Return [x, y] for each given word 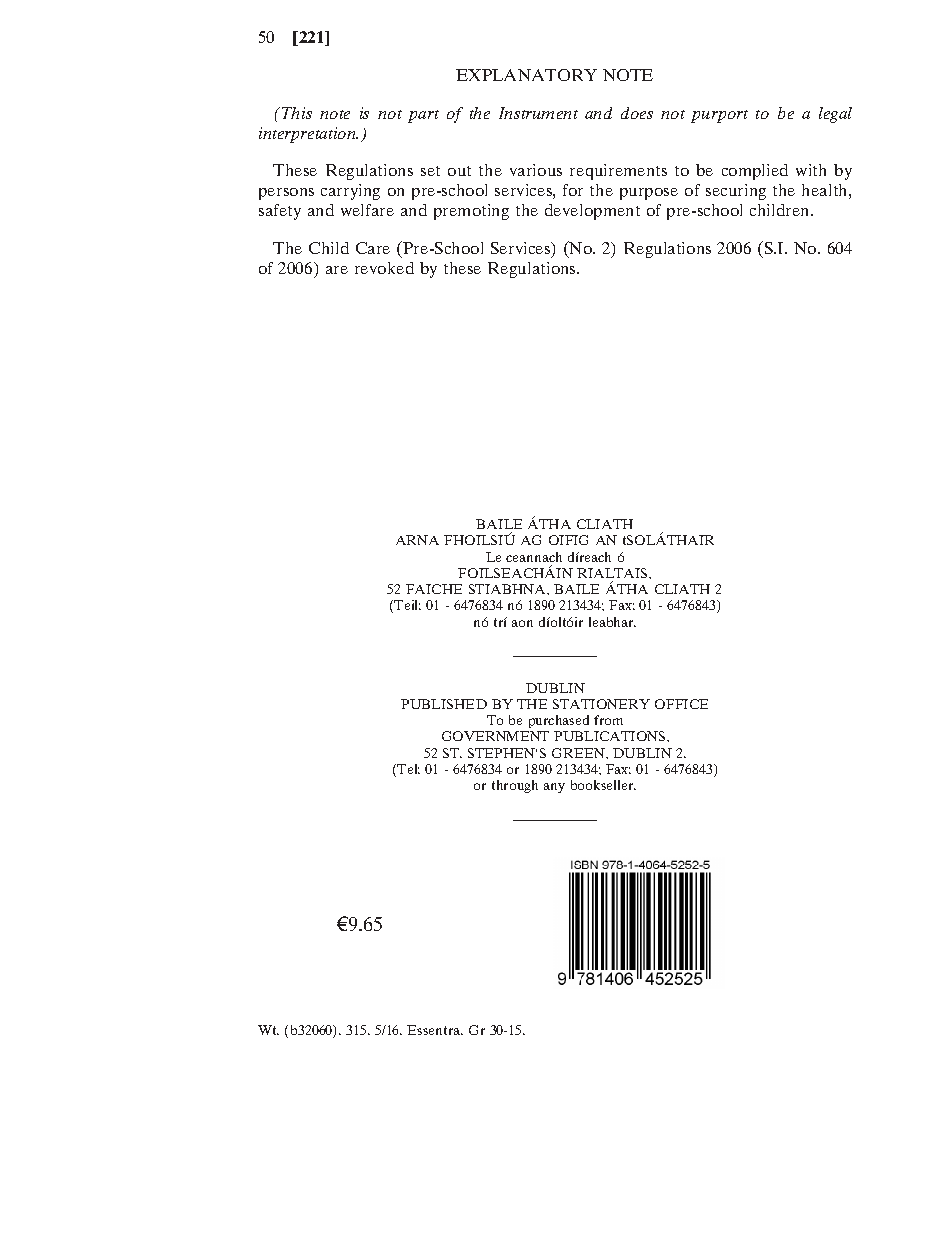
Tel [408, 769]
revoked [384, 268]
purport [719, 116]
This [297, 113]
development [592, 212]
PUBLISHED [444, 704]
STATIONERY [601, 704]
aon [522, 623]
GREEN [579, 753]
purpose [649, 194]
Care [373, 248]
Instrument [538, 113]
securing [736, 192]
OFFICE [681, 704]
